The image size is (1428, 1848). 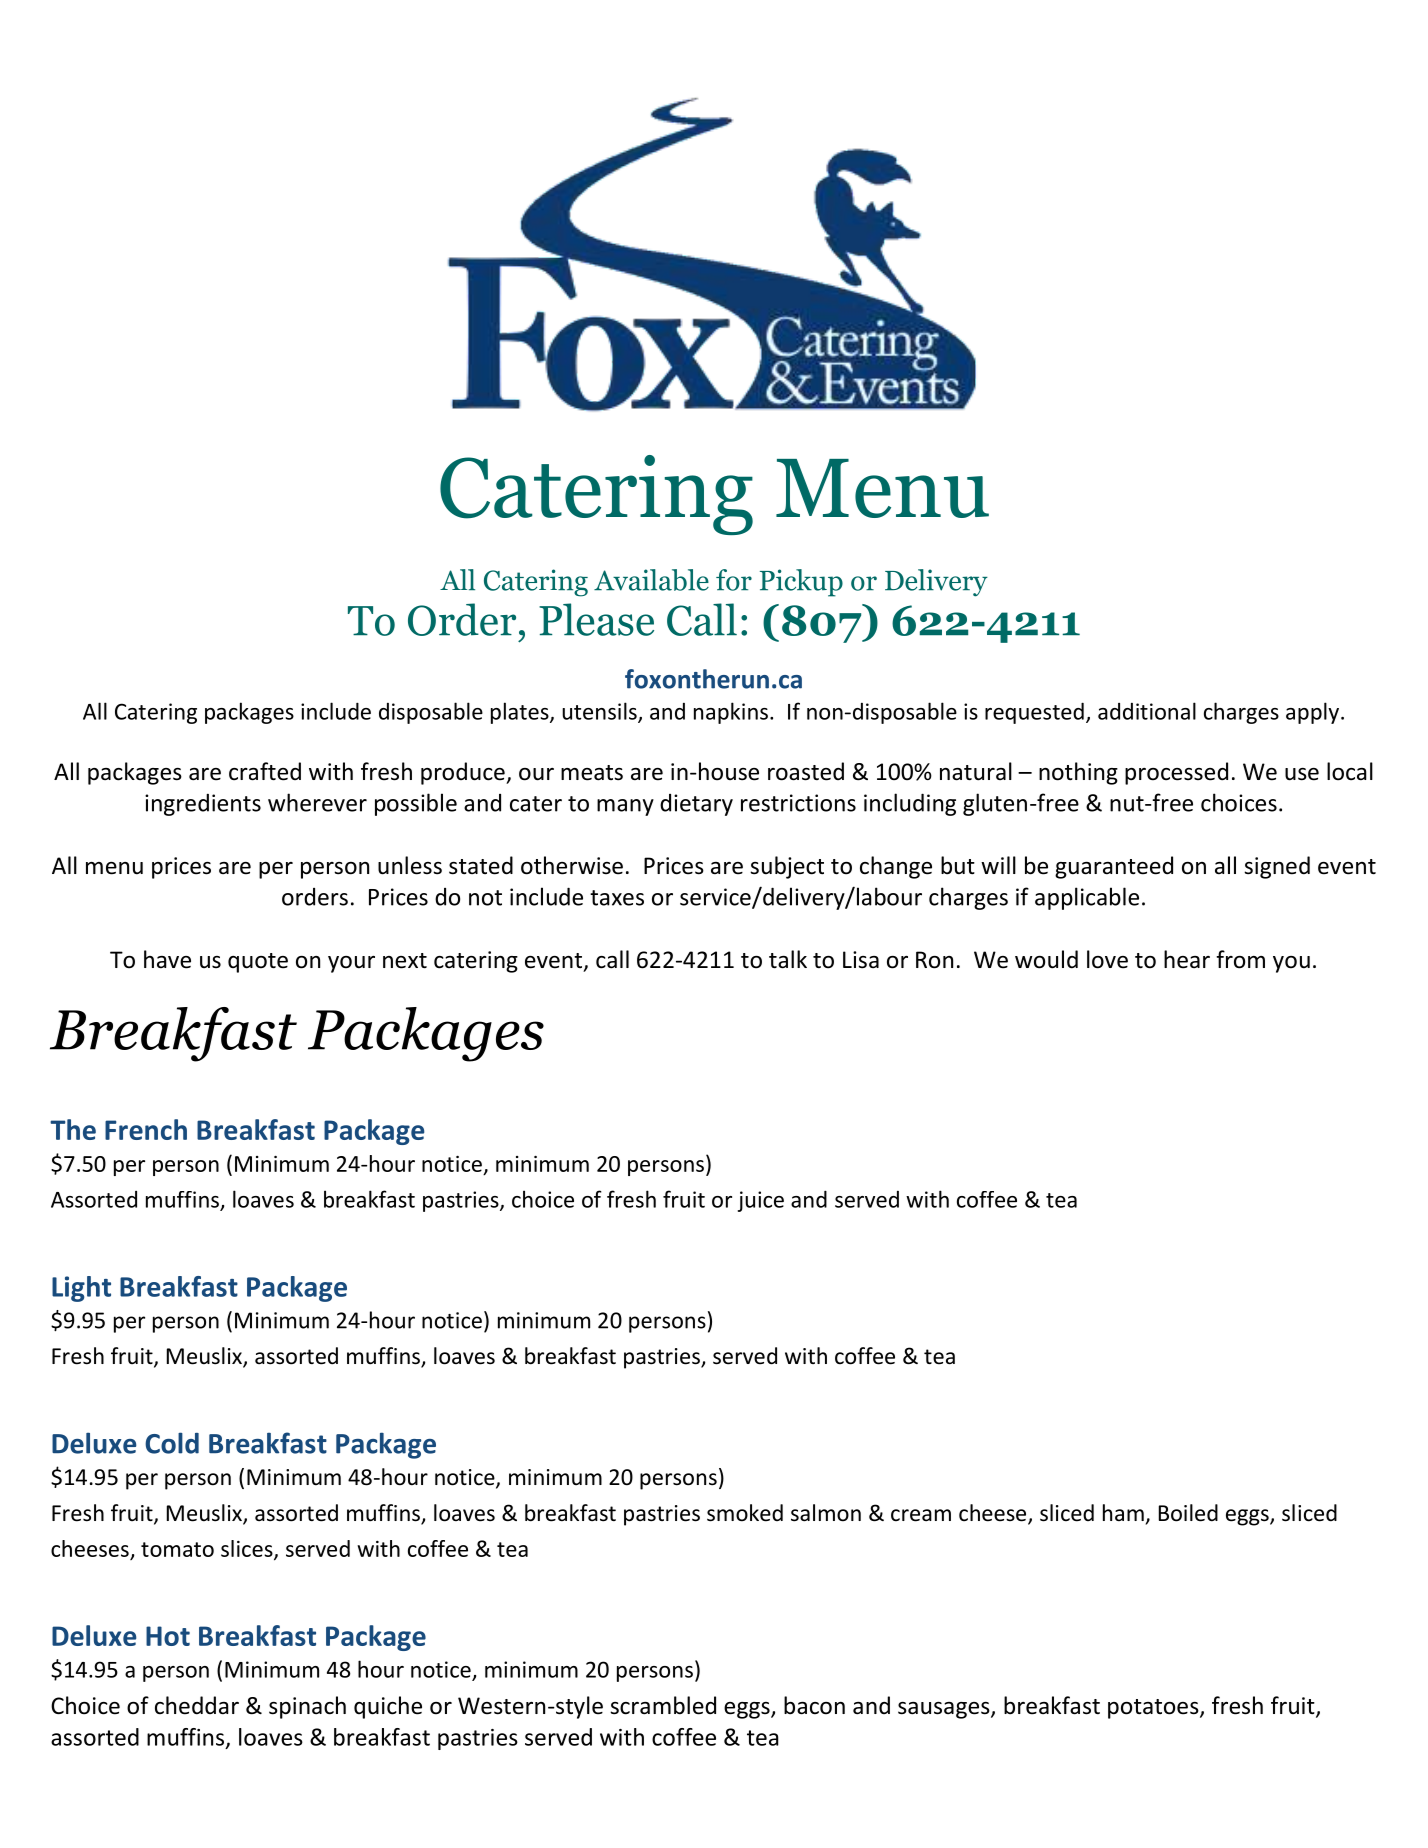 What do you see at coordinates (146, 1129) in the screenshot?
I see `French` at bounding box center [146, 1129].
